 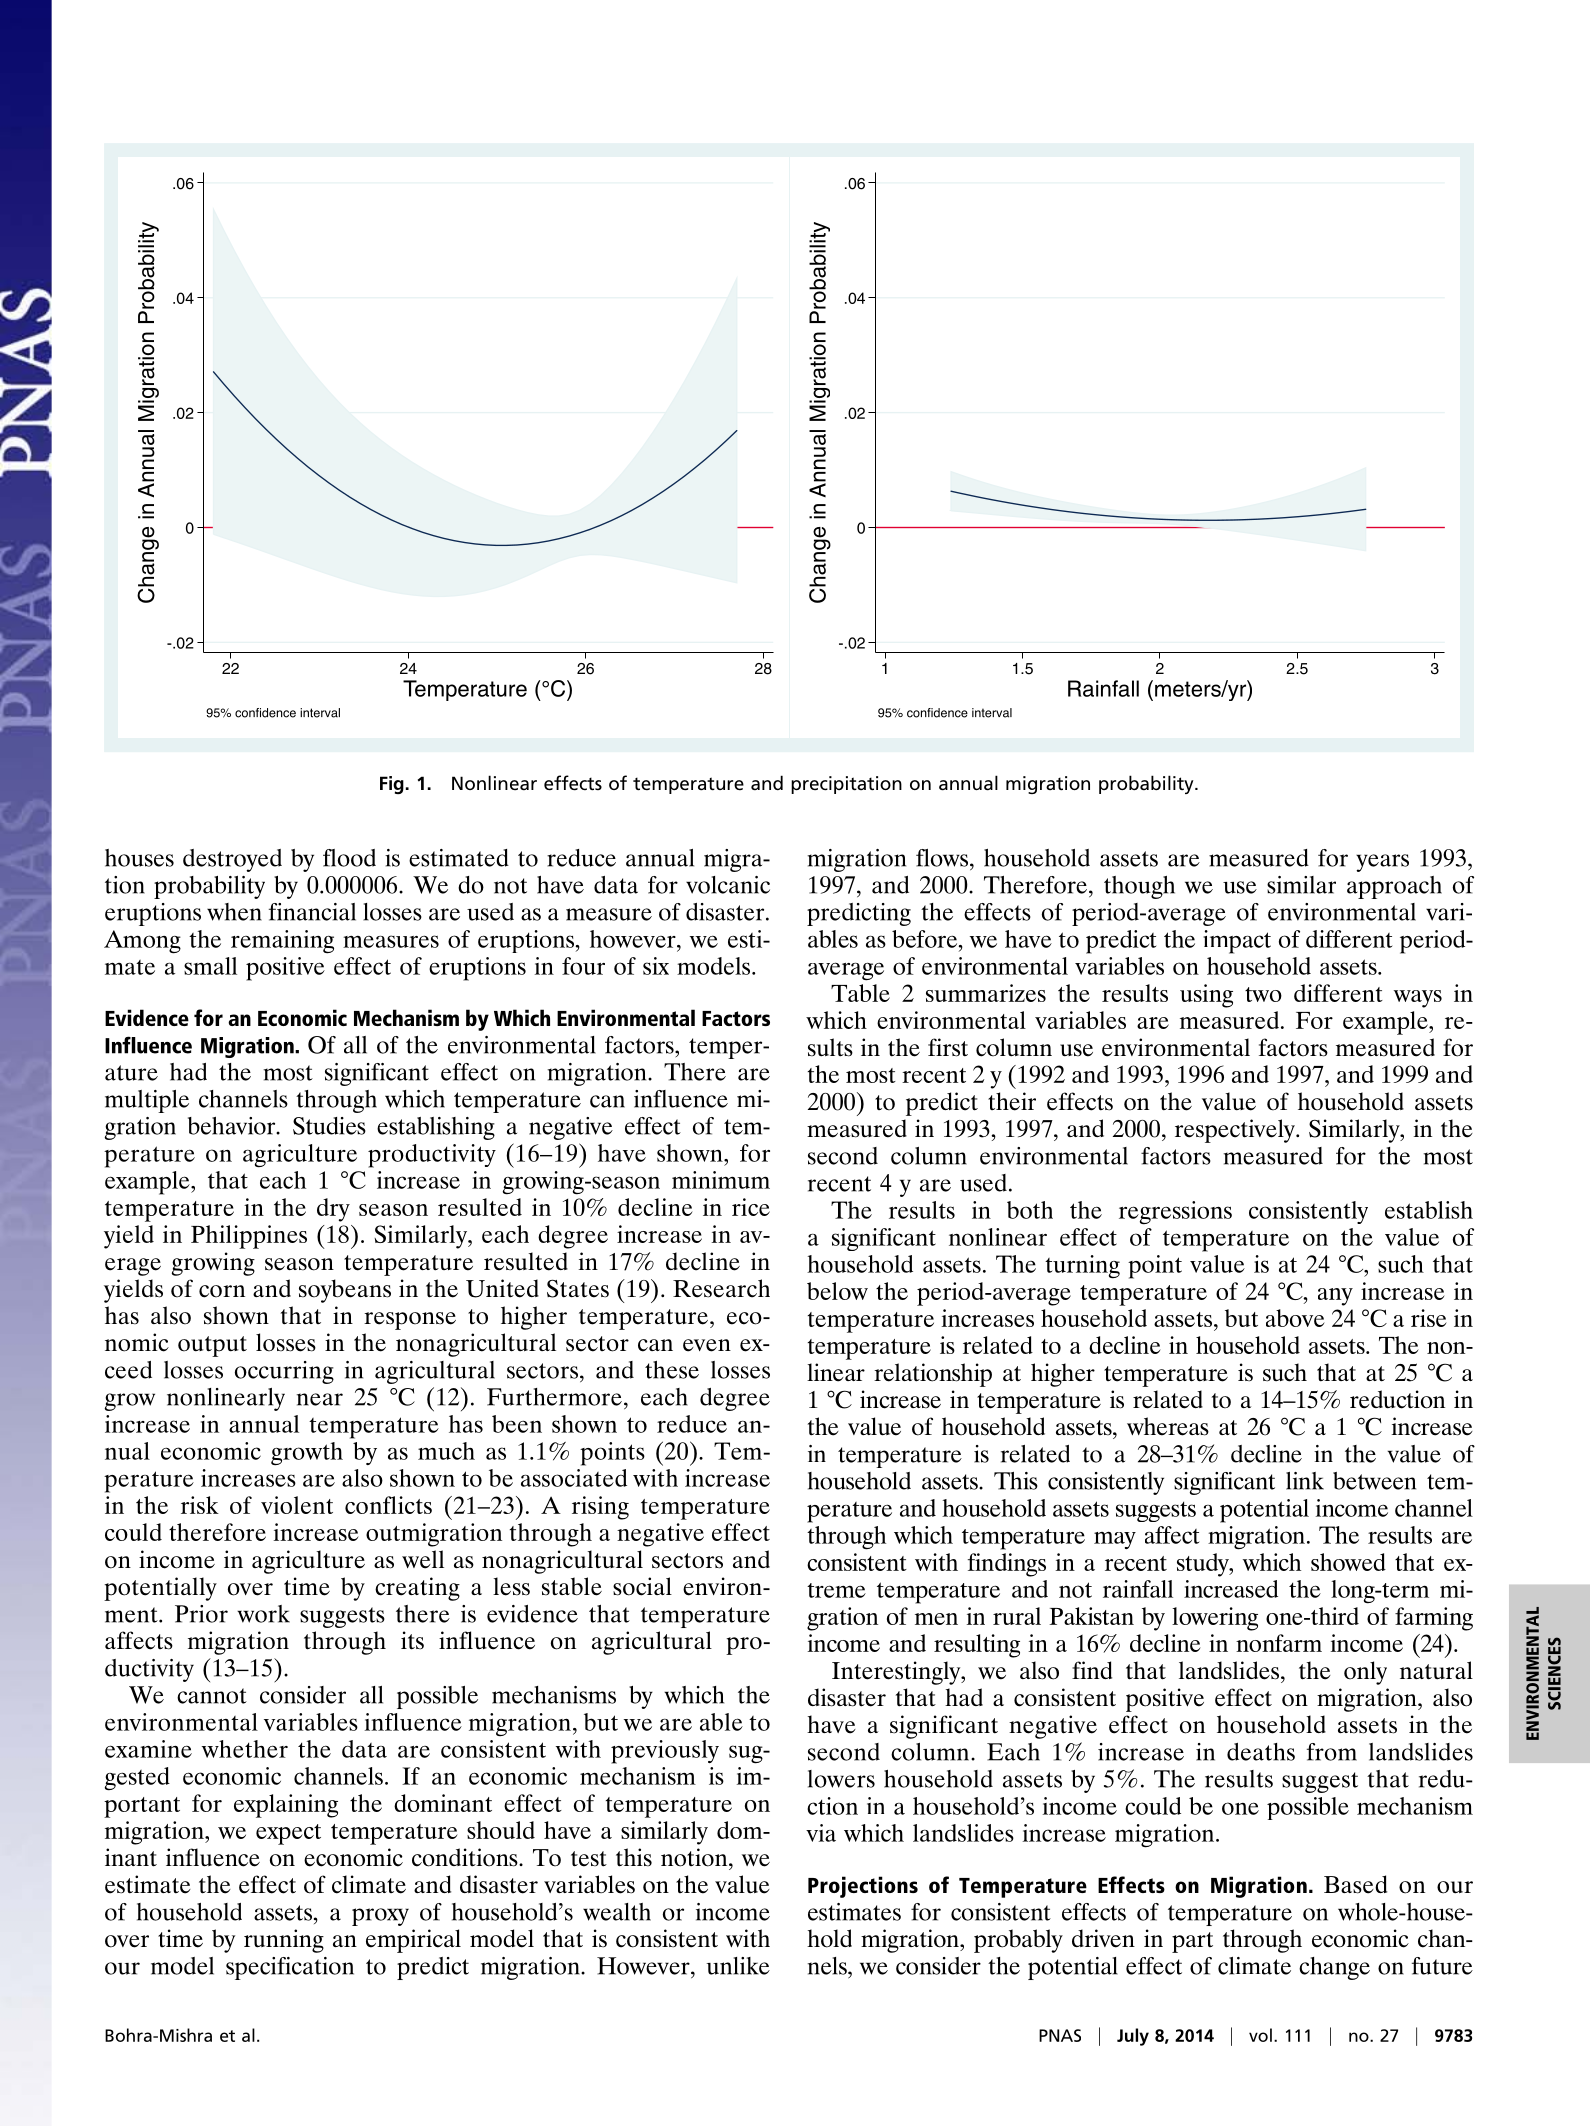 I want to click on deaths, so click(x=1261, y=1752).
